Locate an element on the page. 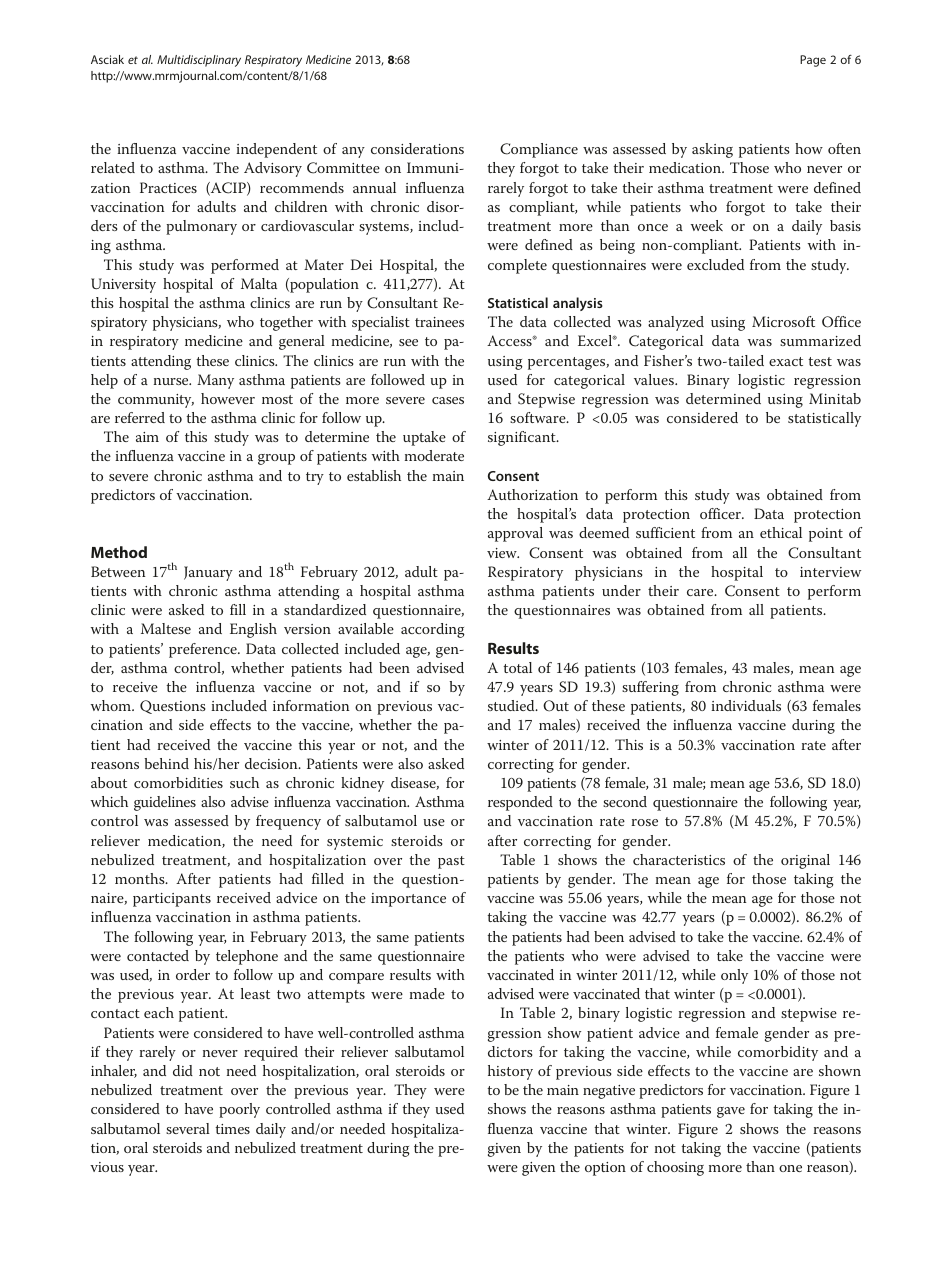 The image size is (952, 1270). Page is located at coordinates (813, 61).
